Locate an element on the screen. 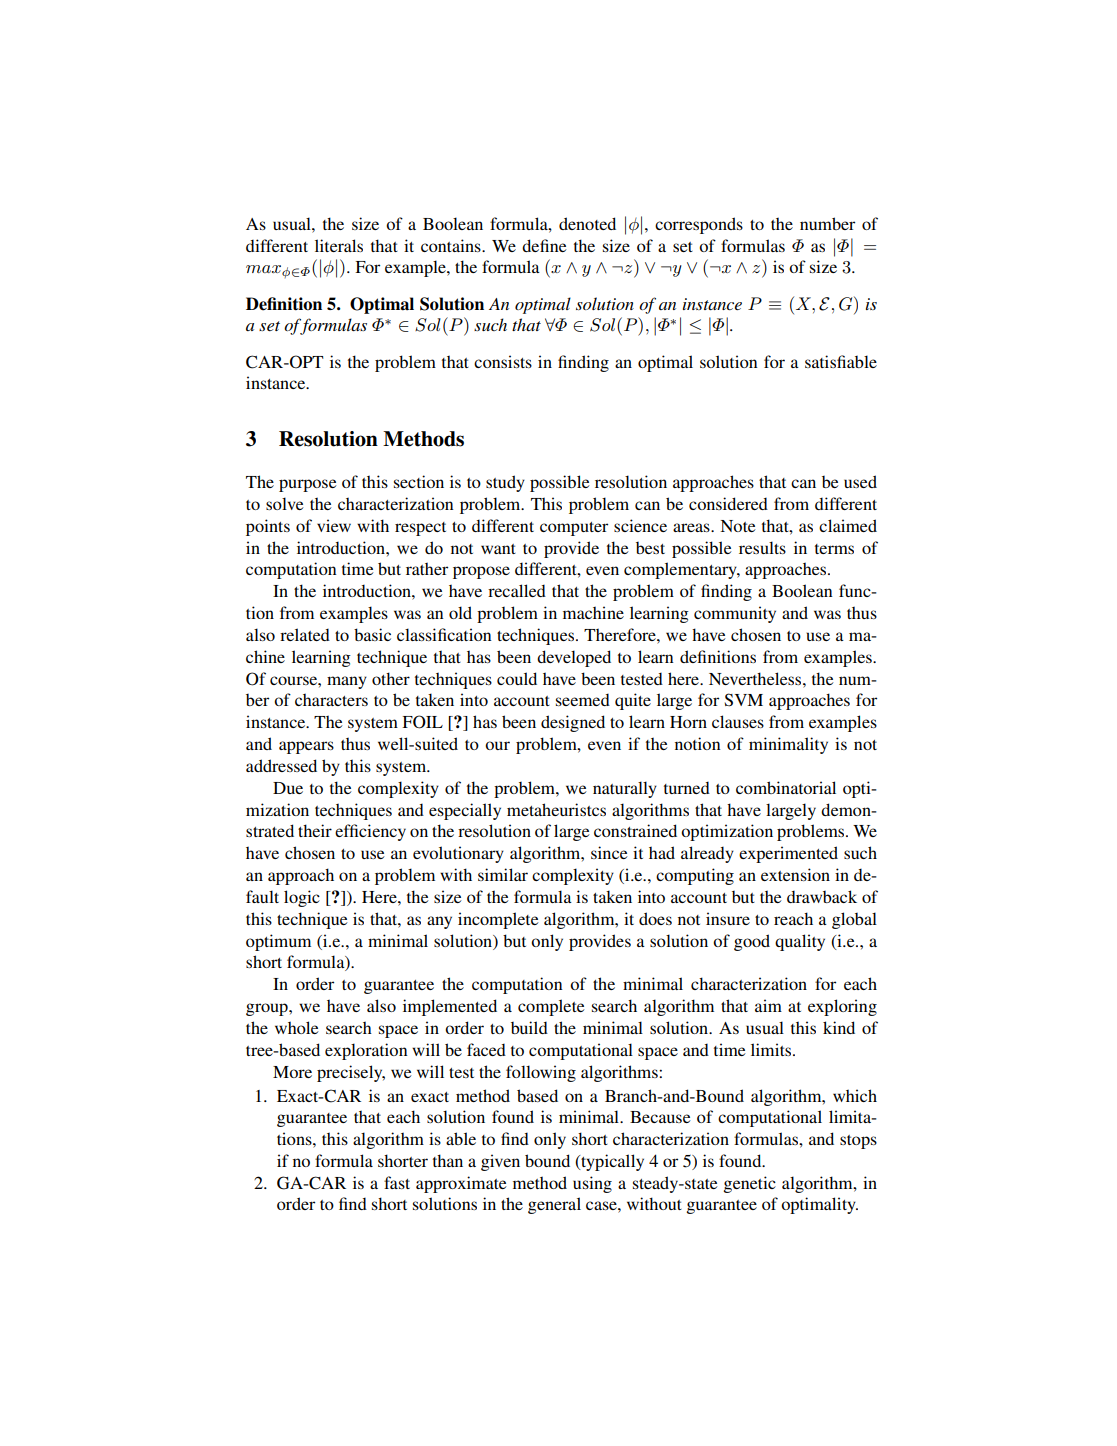  designed is located at coordinates (573, 723).
